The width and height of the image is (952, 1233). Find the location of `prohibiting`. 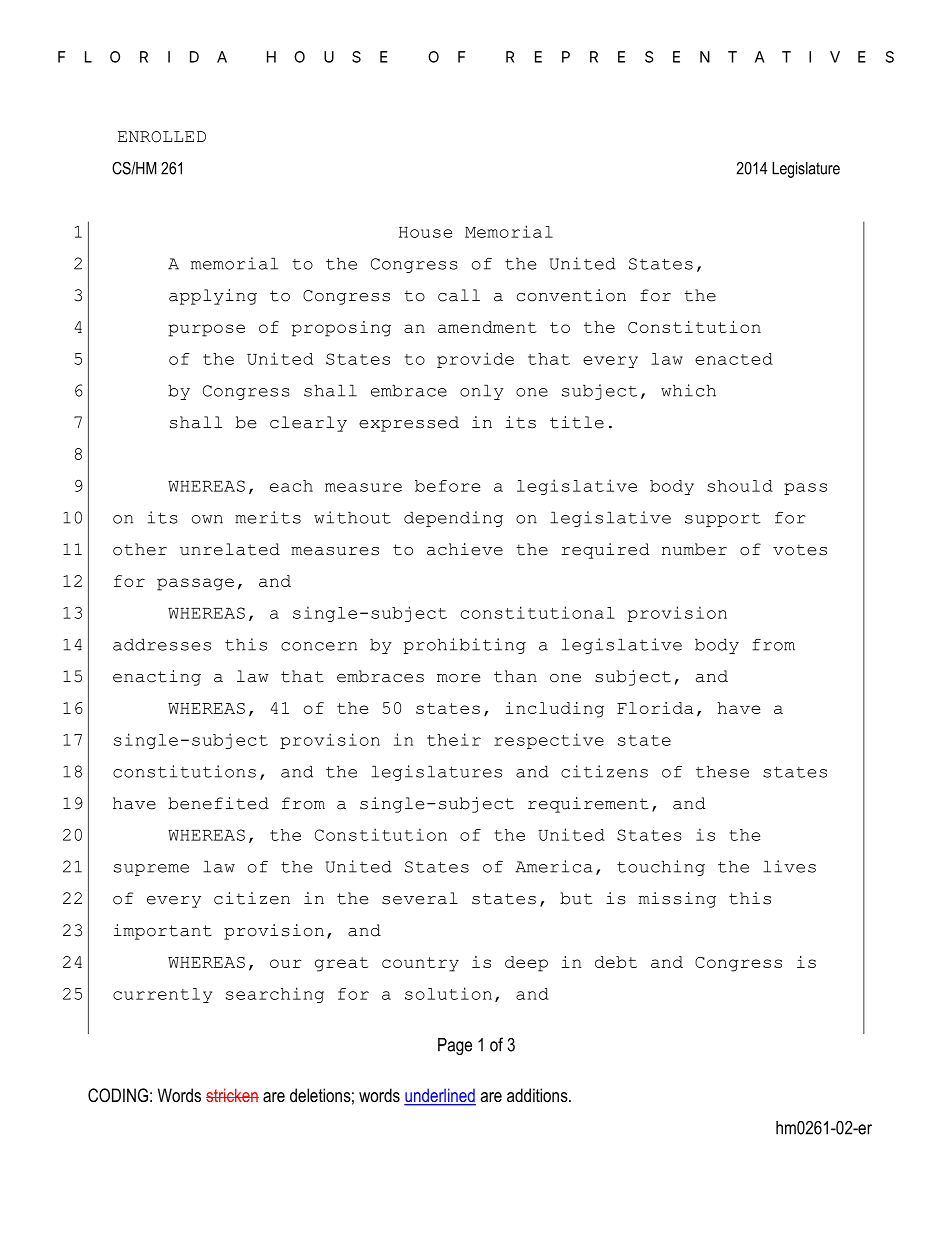

prohibiting is located at coordinates (465, 646).
